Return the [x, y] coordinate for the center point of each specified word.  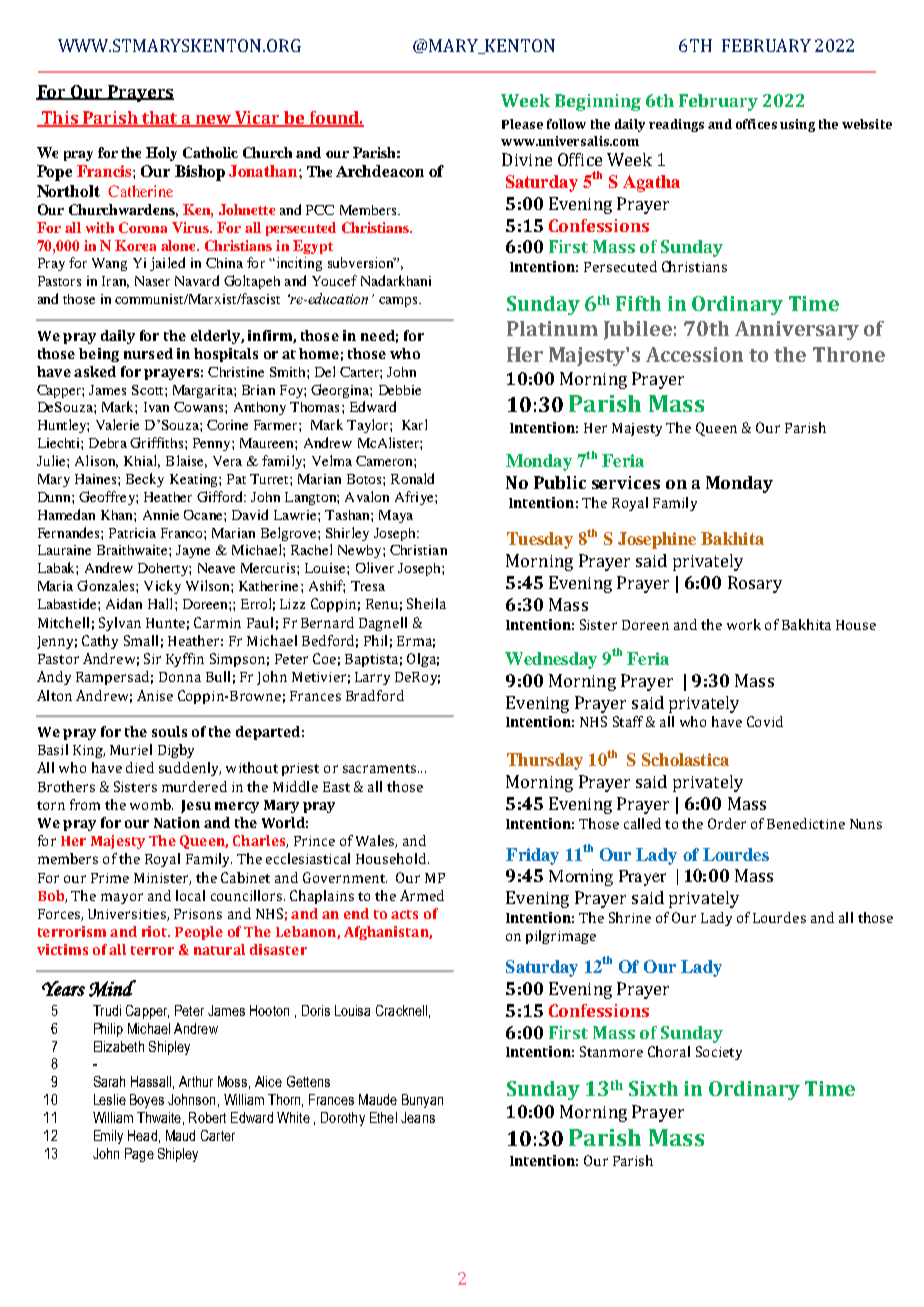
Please [522, 124]
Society [719, 1053]
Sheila [426, 603]
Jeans [418, 1117]
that [160, 119]
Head [142, 1135]
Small [141, 640]
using [797, 125]
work [744, 624]
